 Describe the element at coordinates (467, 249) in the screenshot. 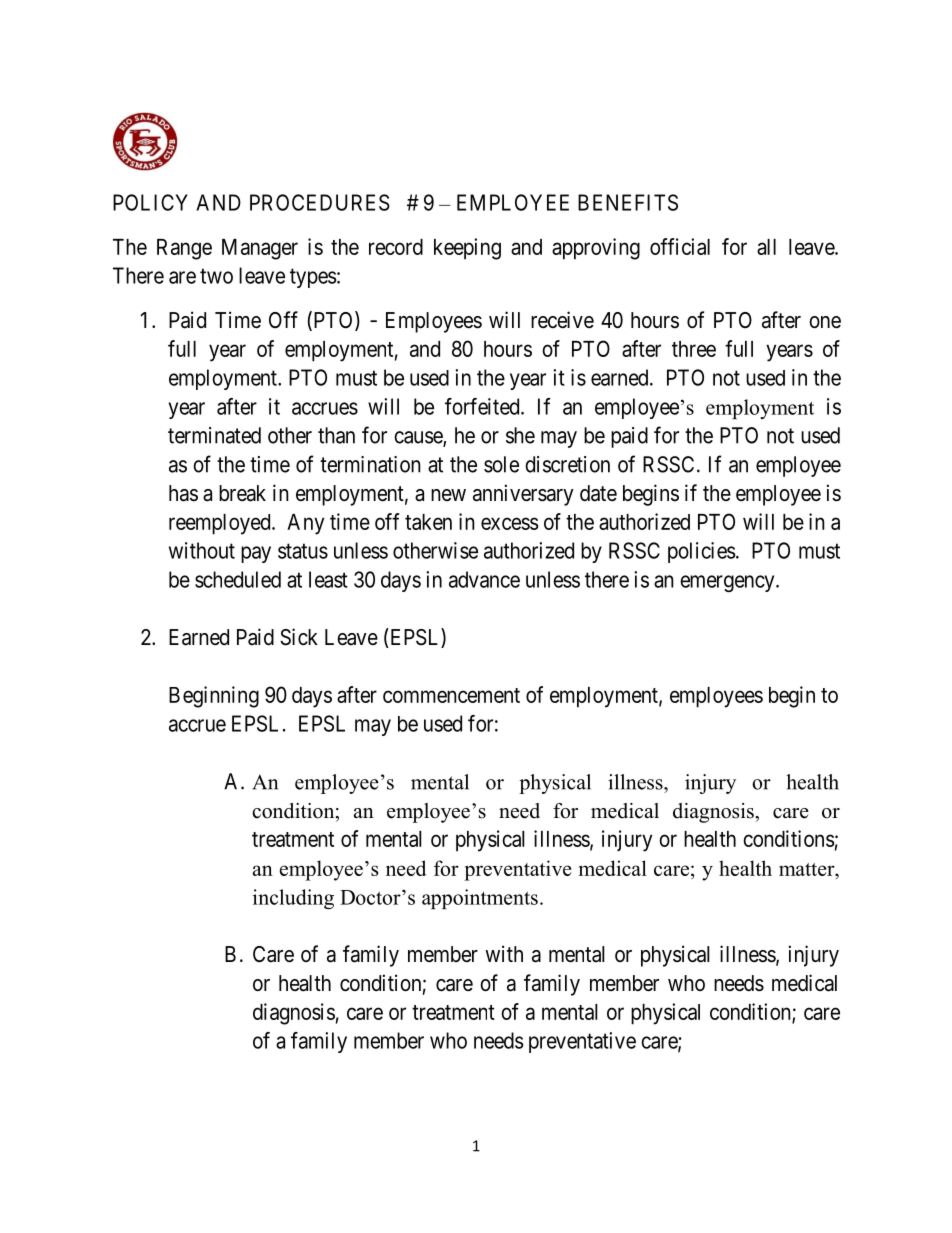

I see `keeping` at that location.
